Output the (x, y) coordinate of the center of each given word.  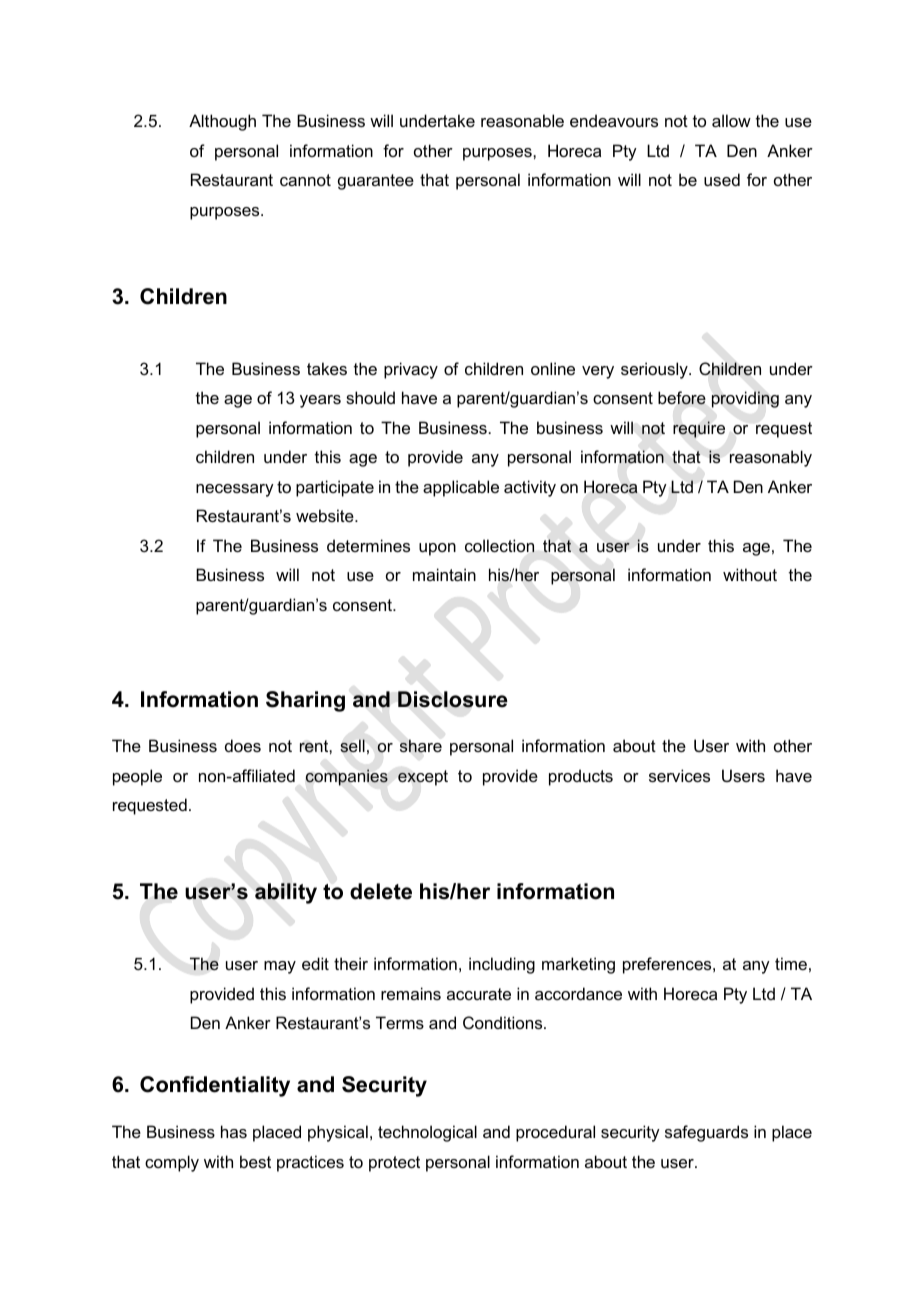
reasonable (522, 120)
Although (222, 122)
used (722, 179)
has (234, 1131)
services (679, 775)
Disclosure (453, 699)
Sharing (305, 701)
